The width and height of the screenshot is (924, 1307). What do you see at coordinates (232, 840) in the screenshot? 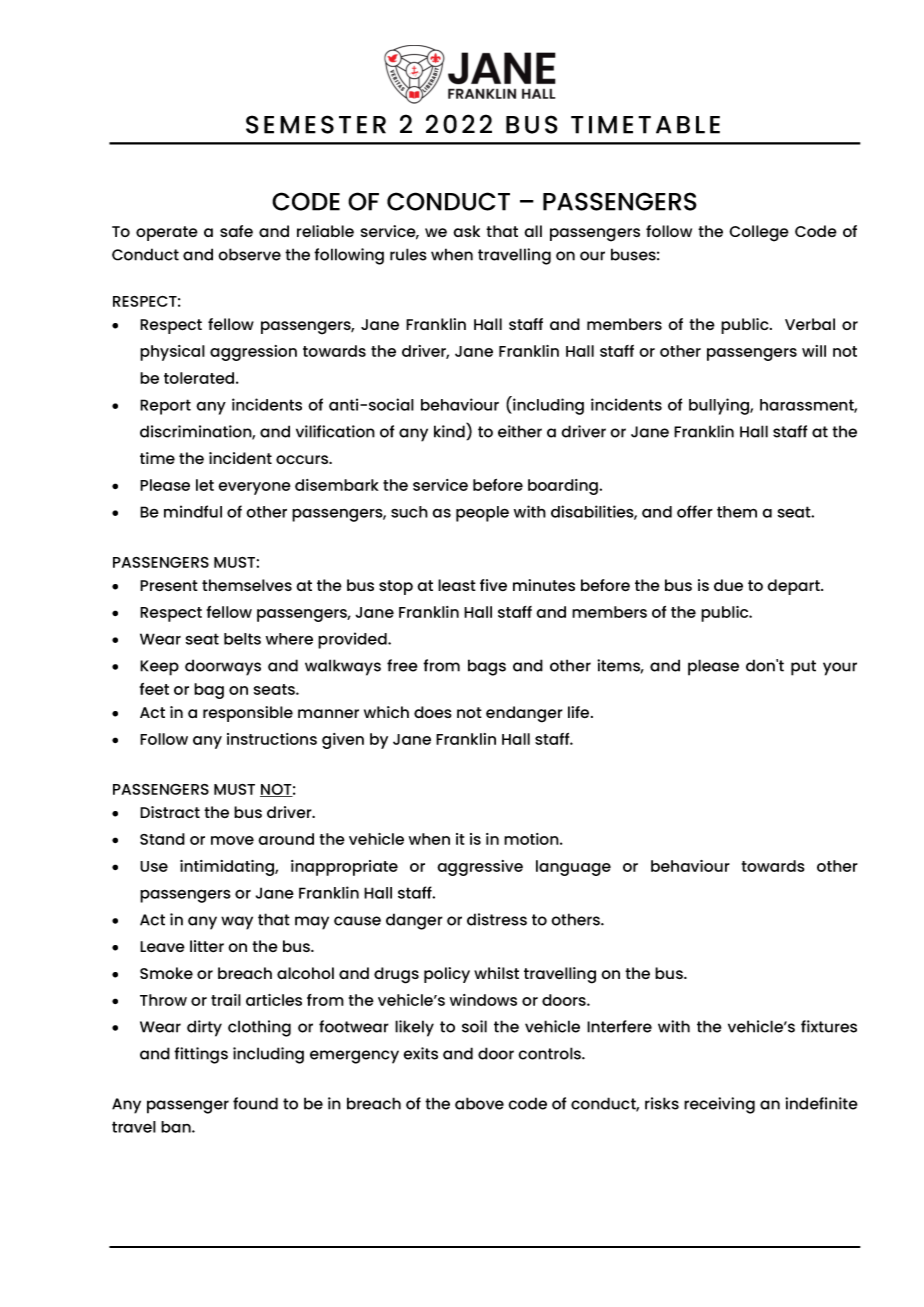
I see `move` at bounding box center [232, 840].
